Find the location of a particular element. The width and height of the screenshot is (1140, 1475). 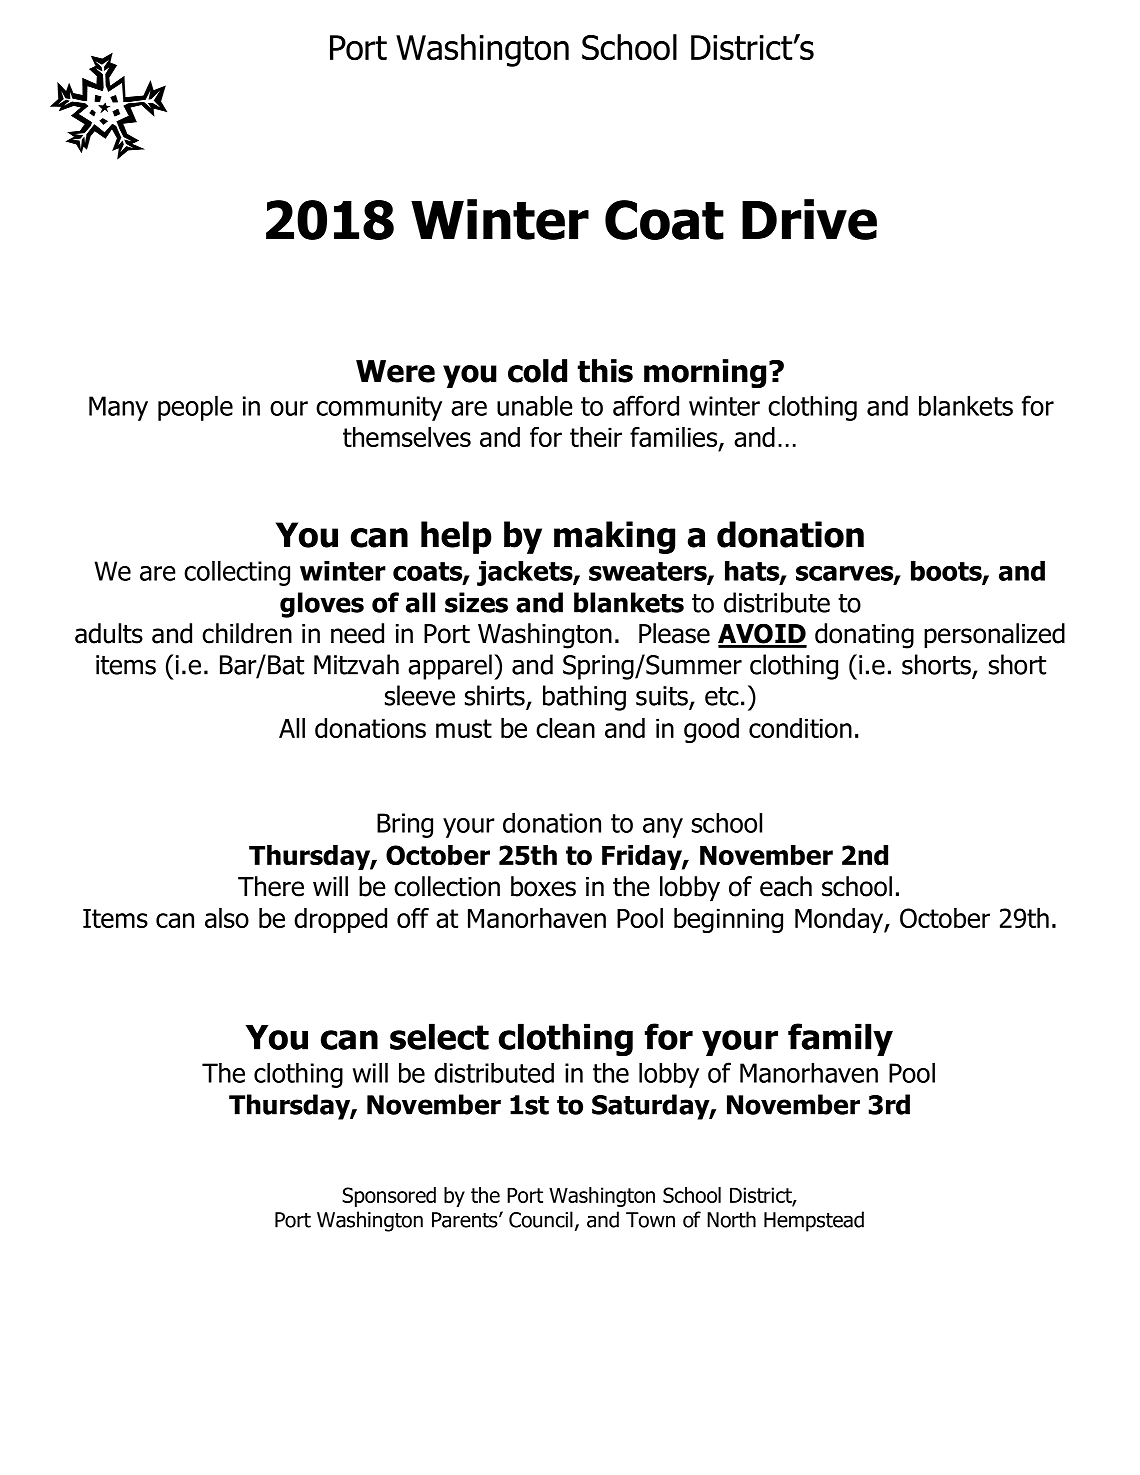

North is located at coordinates (731, 1219).
